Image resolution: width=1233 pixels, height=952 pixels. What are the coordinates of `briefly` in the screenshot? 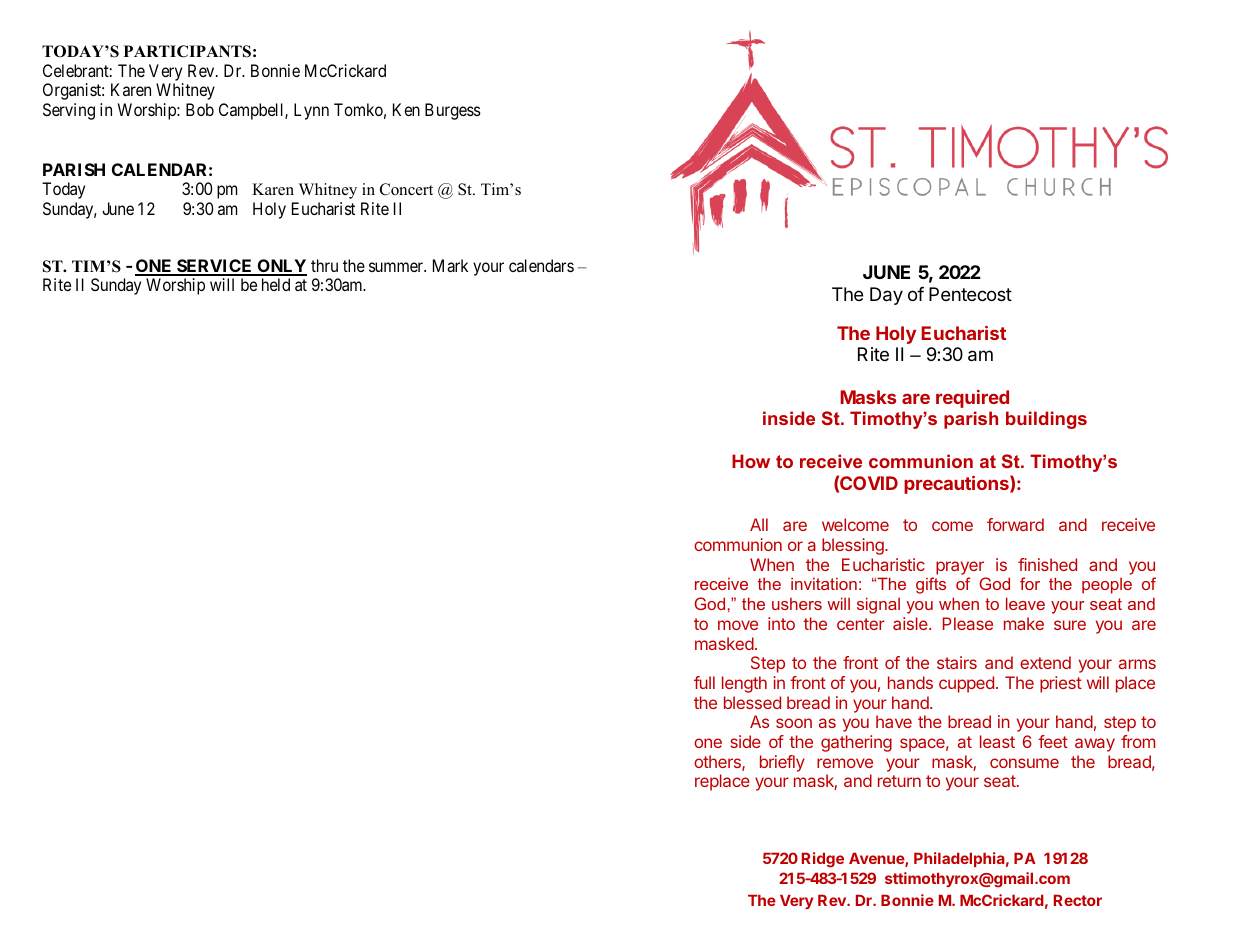 It's located at (782, 763).
